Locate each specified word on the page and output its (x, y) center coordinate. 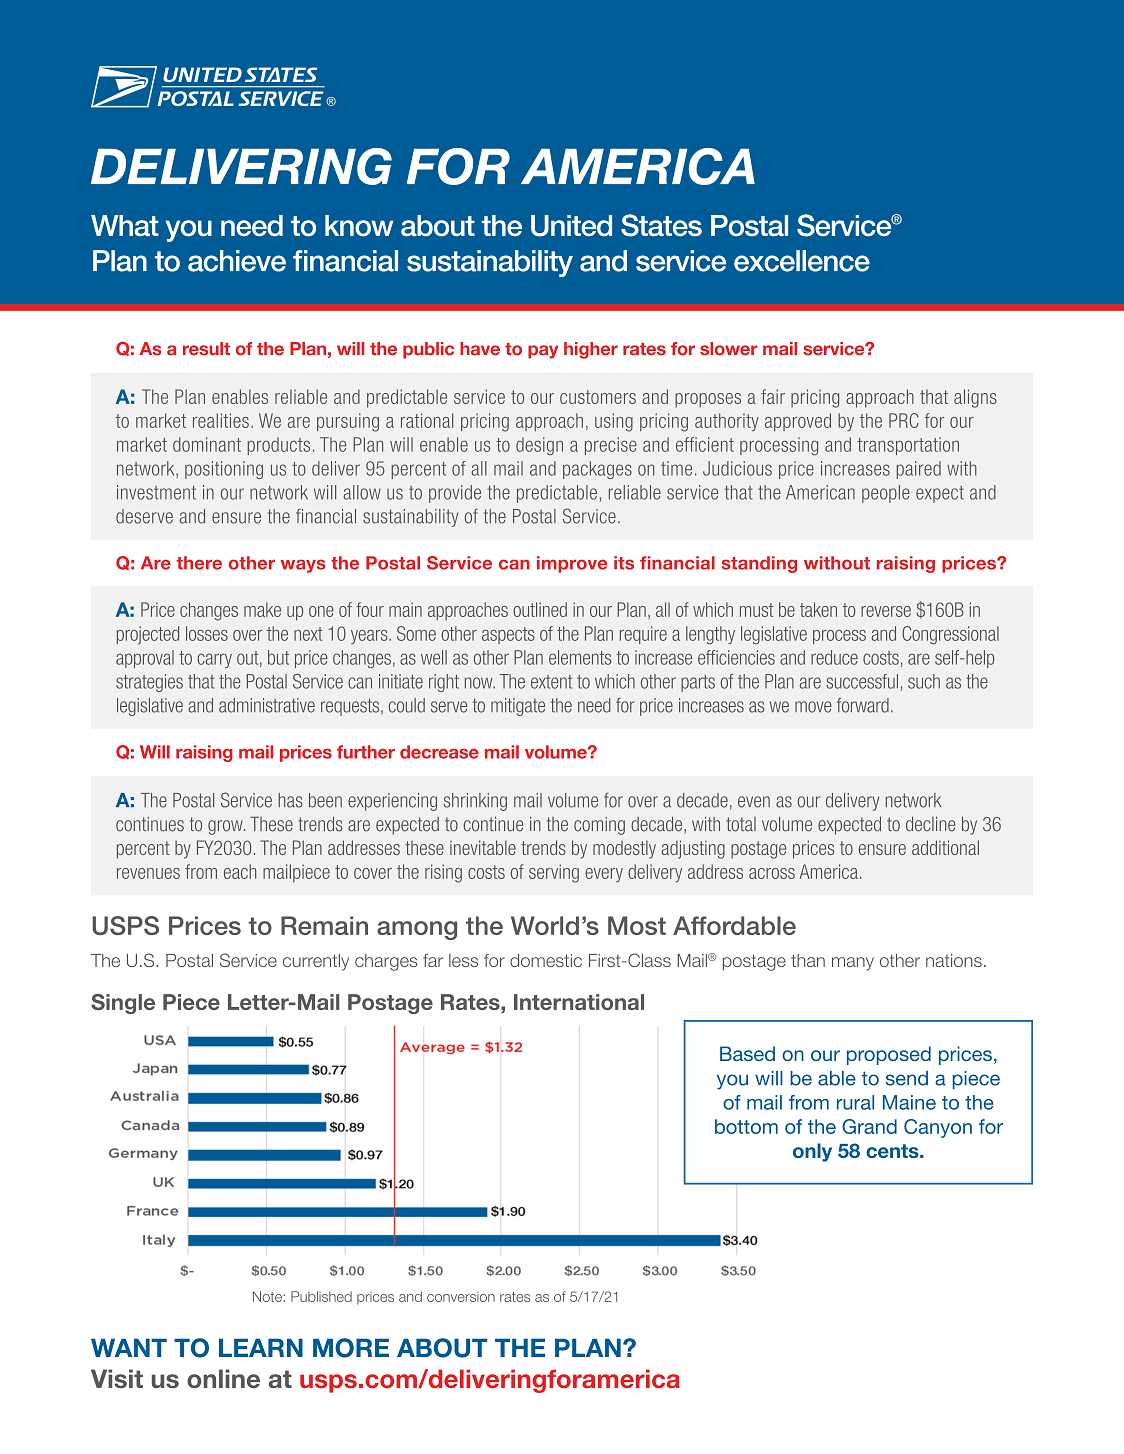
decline (930, 824)
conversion (461, 1296)
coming (599, 826)
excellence (802, 261)
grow (226, 827)
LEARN (261, 1347)
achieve (237, 261)
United (571, 226)
